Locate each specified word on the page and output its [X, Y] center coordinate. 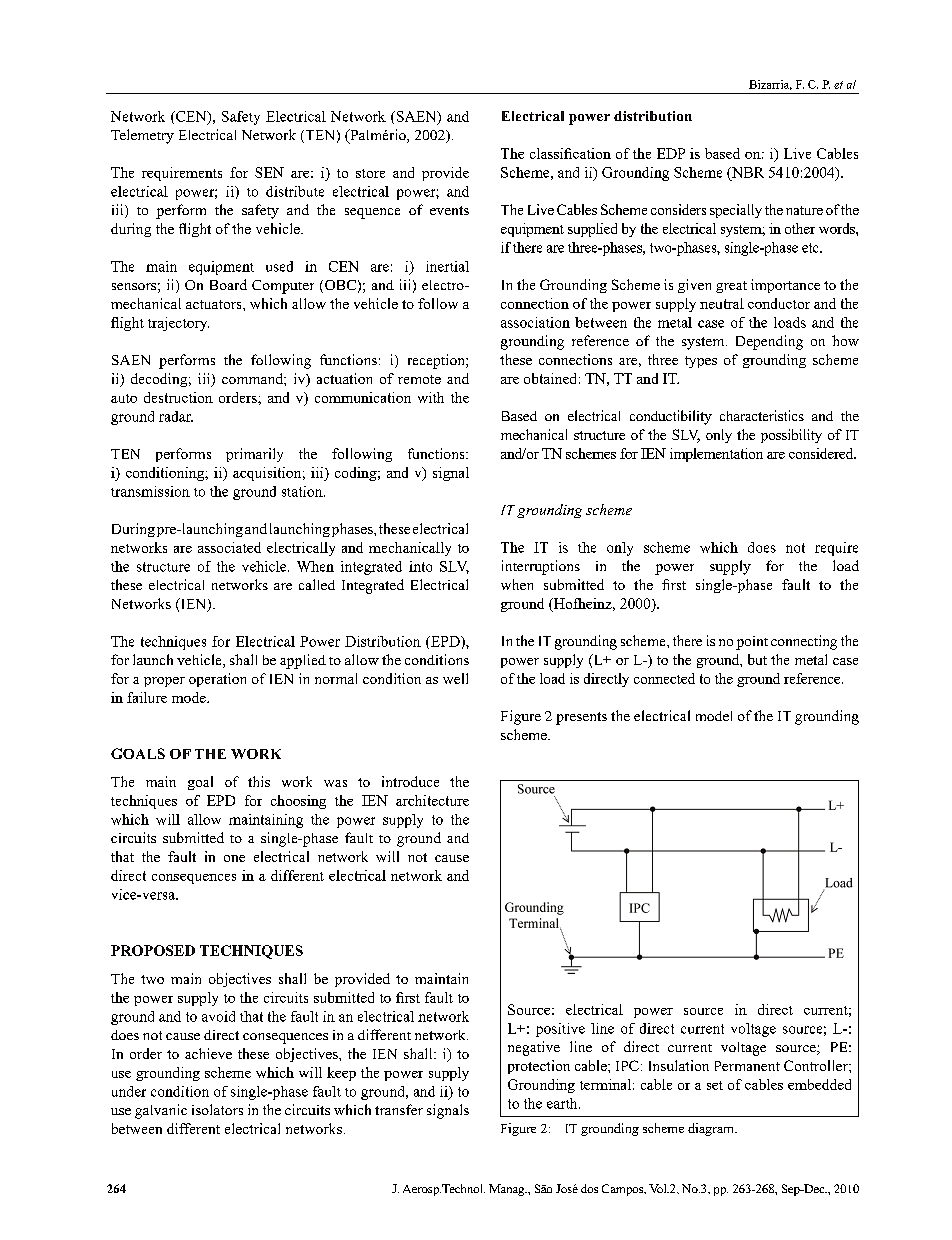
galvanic [161, 1111]
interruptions [541, 567]
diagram [712, 1129]
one [234, 858]
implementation [716, 455]
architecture [432, 800]
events [449, 210]
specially [736, 211]
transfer [399, 1109]
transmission [150, 491]
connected [664, 678]
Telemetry [142, 136]
